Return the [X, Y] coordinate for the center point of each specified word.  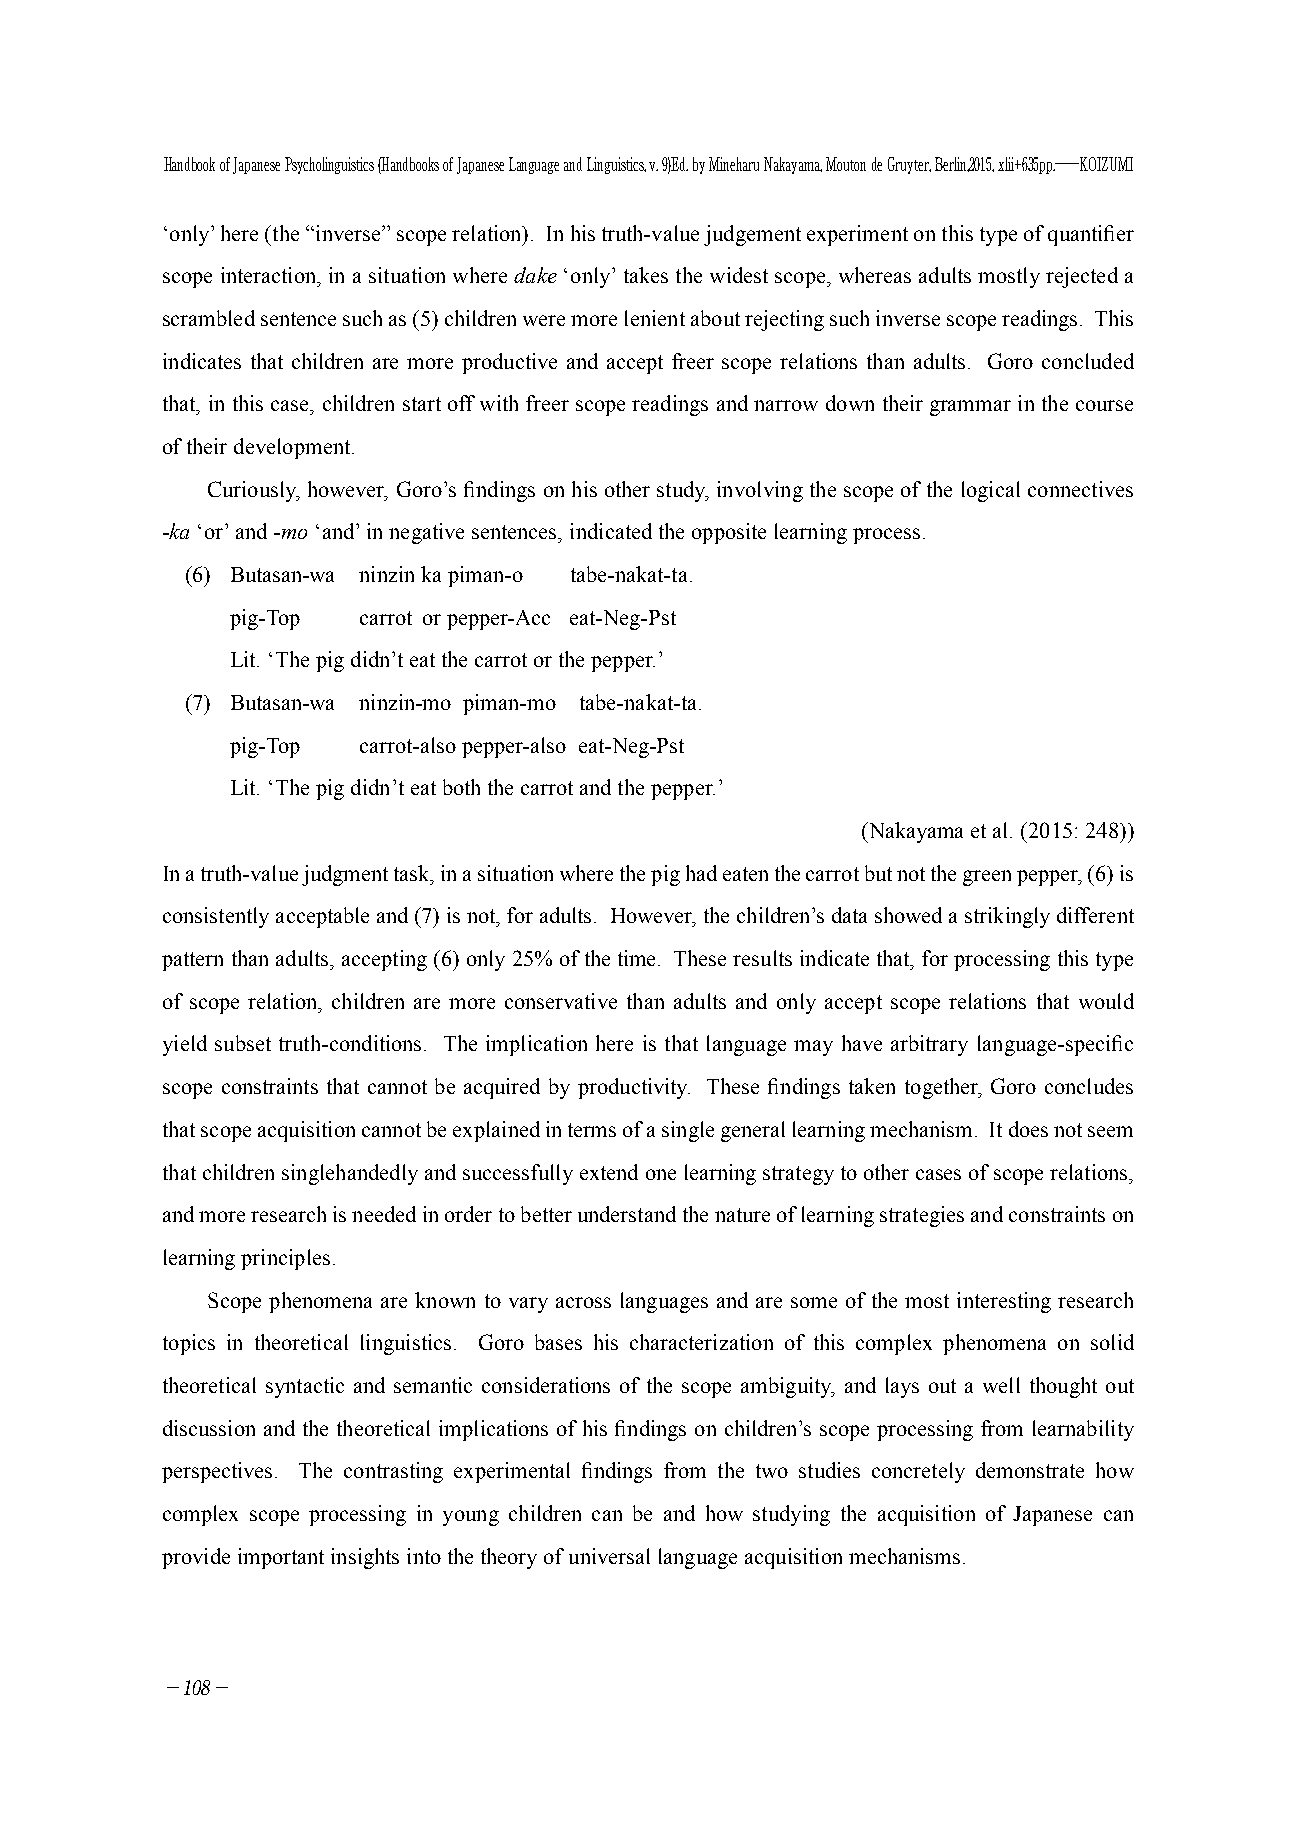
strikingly [1007, 917]
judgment [345, 875]
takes [646, 275]
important [281, 1558]
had [701, 873]
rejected [1082, 277]
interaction [270, 275]
